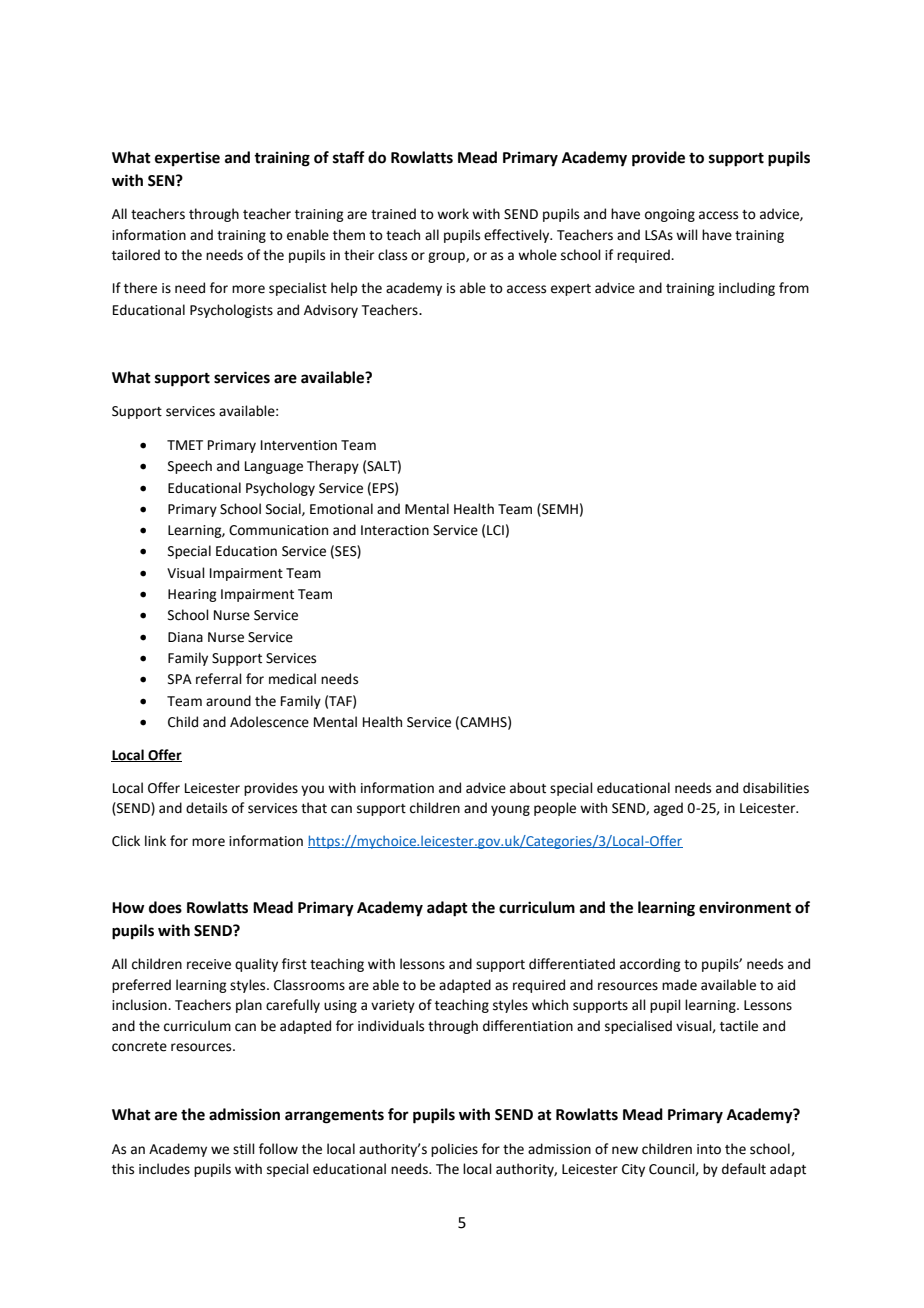 This screenshot has height=1308, width=924. I want to click on Interaction, so click(395, 530).
